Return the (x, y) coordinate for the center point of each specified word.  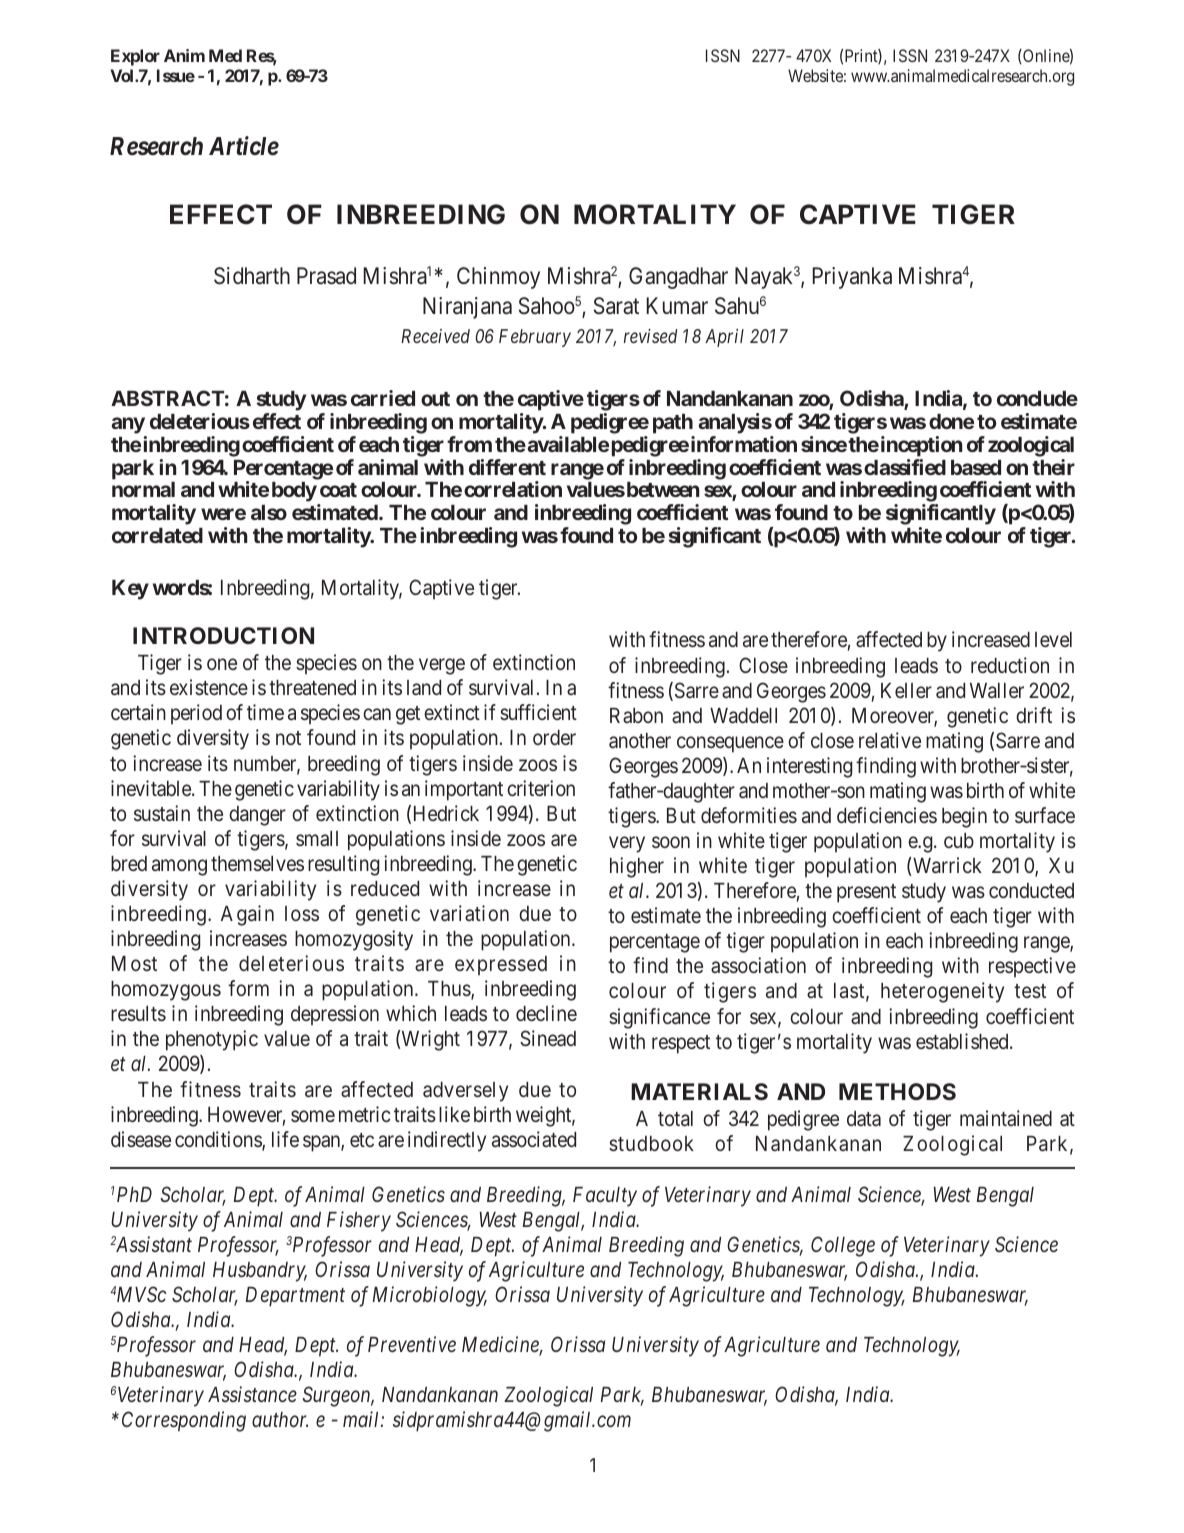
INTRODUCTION (223, 635)
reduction (1010, 665)
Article (244, 146)
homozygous (166, 991)
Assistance (252, 1394)
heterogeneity (942, 992)
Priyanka (852, 278)
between (661, 489)
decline (546, 1013)
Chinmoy (498, 278)
